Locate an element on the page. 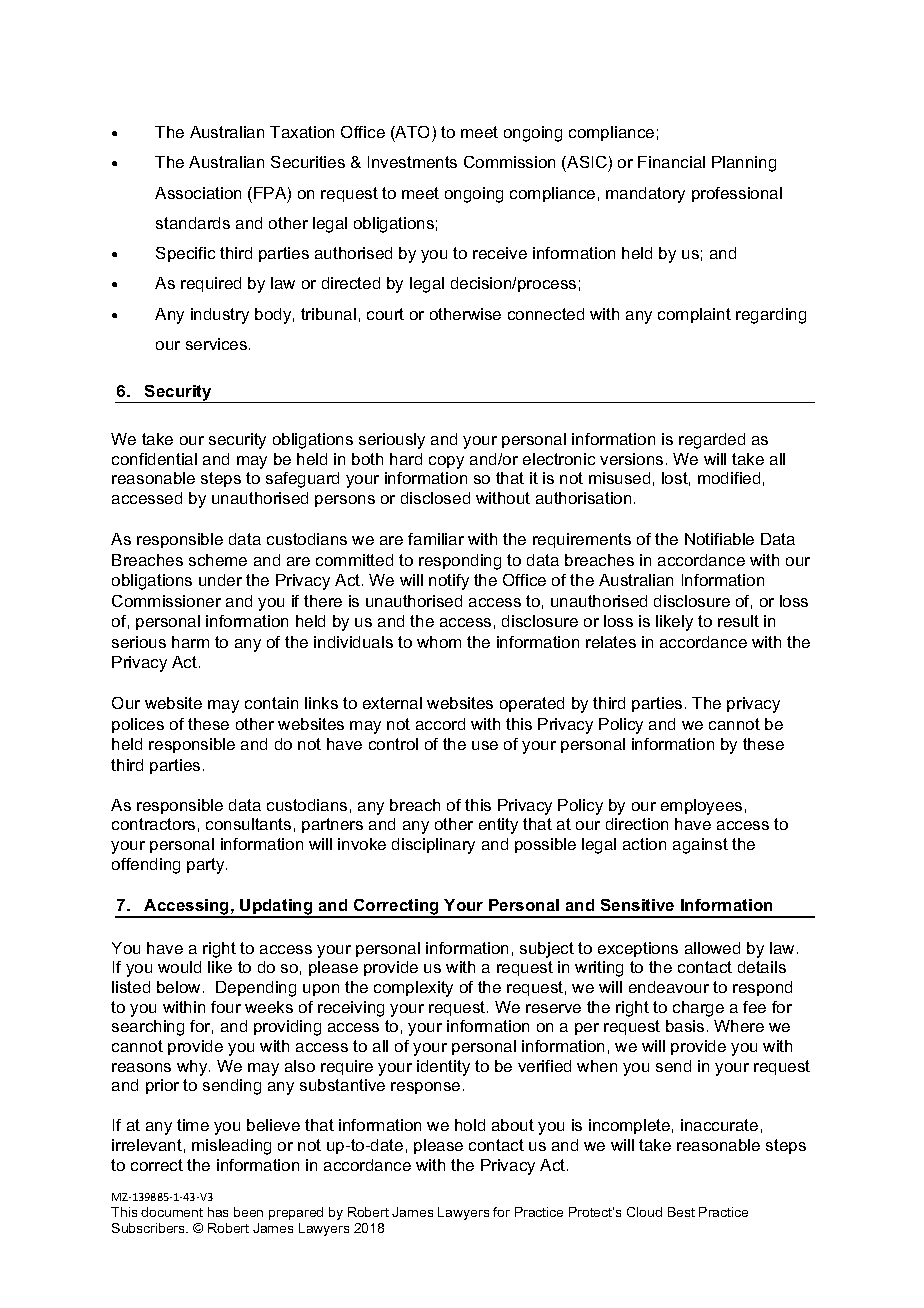  has is located at coordinates (218, 1212).
